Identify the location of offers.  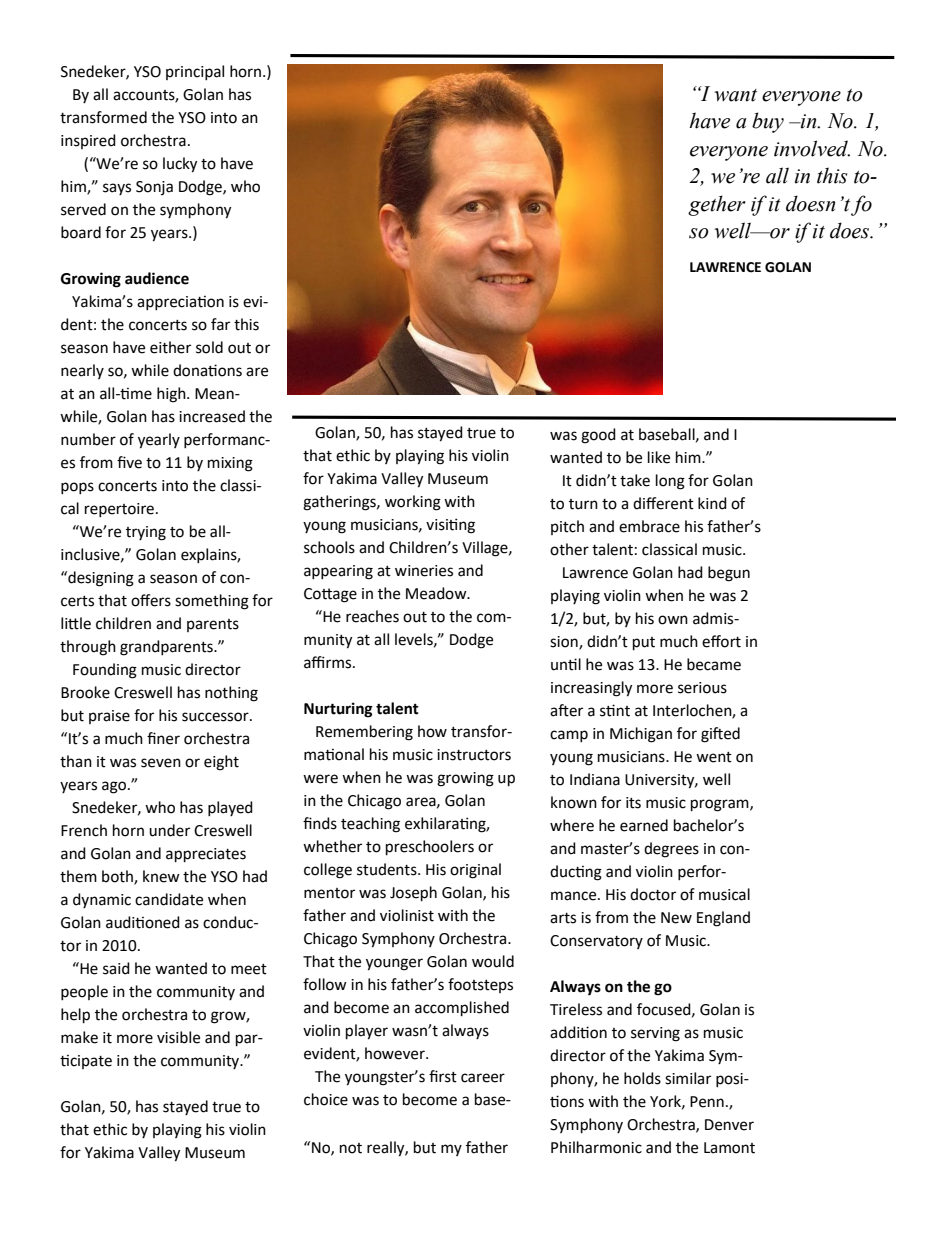
(151, 600).
